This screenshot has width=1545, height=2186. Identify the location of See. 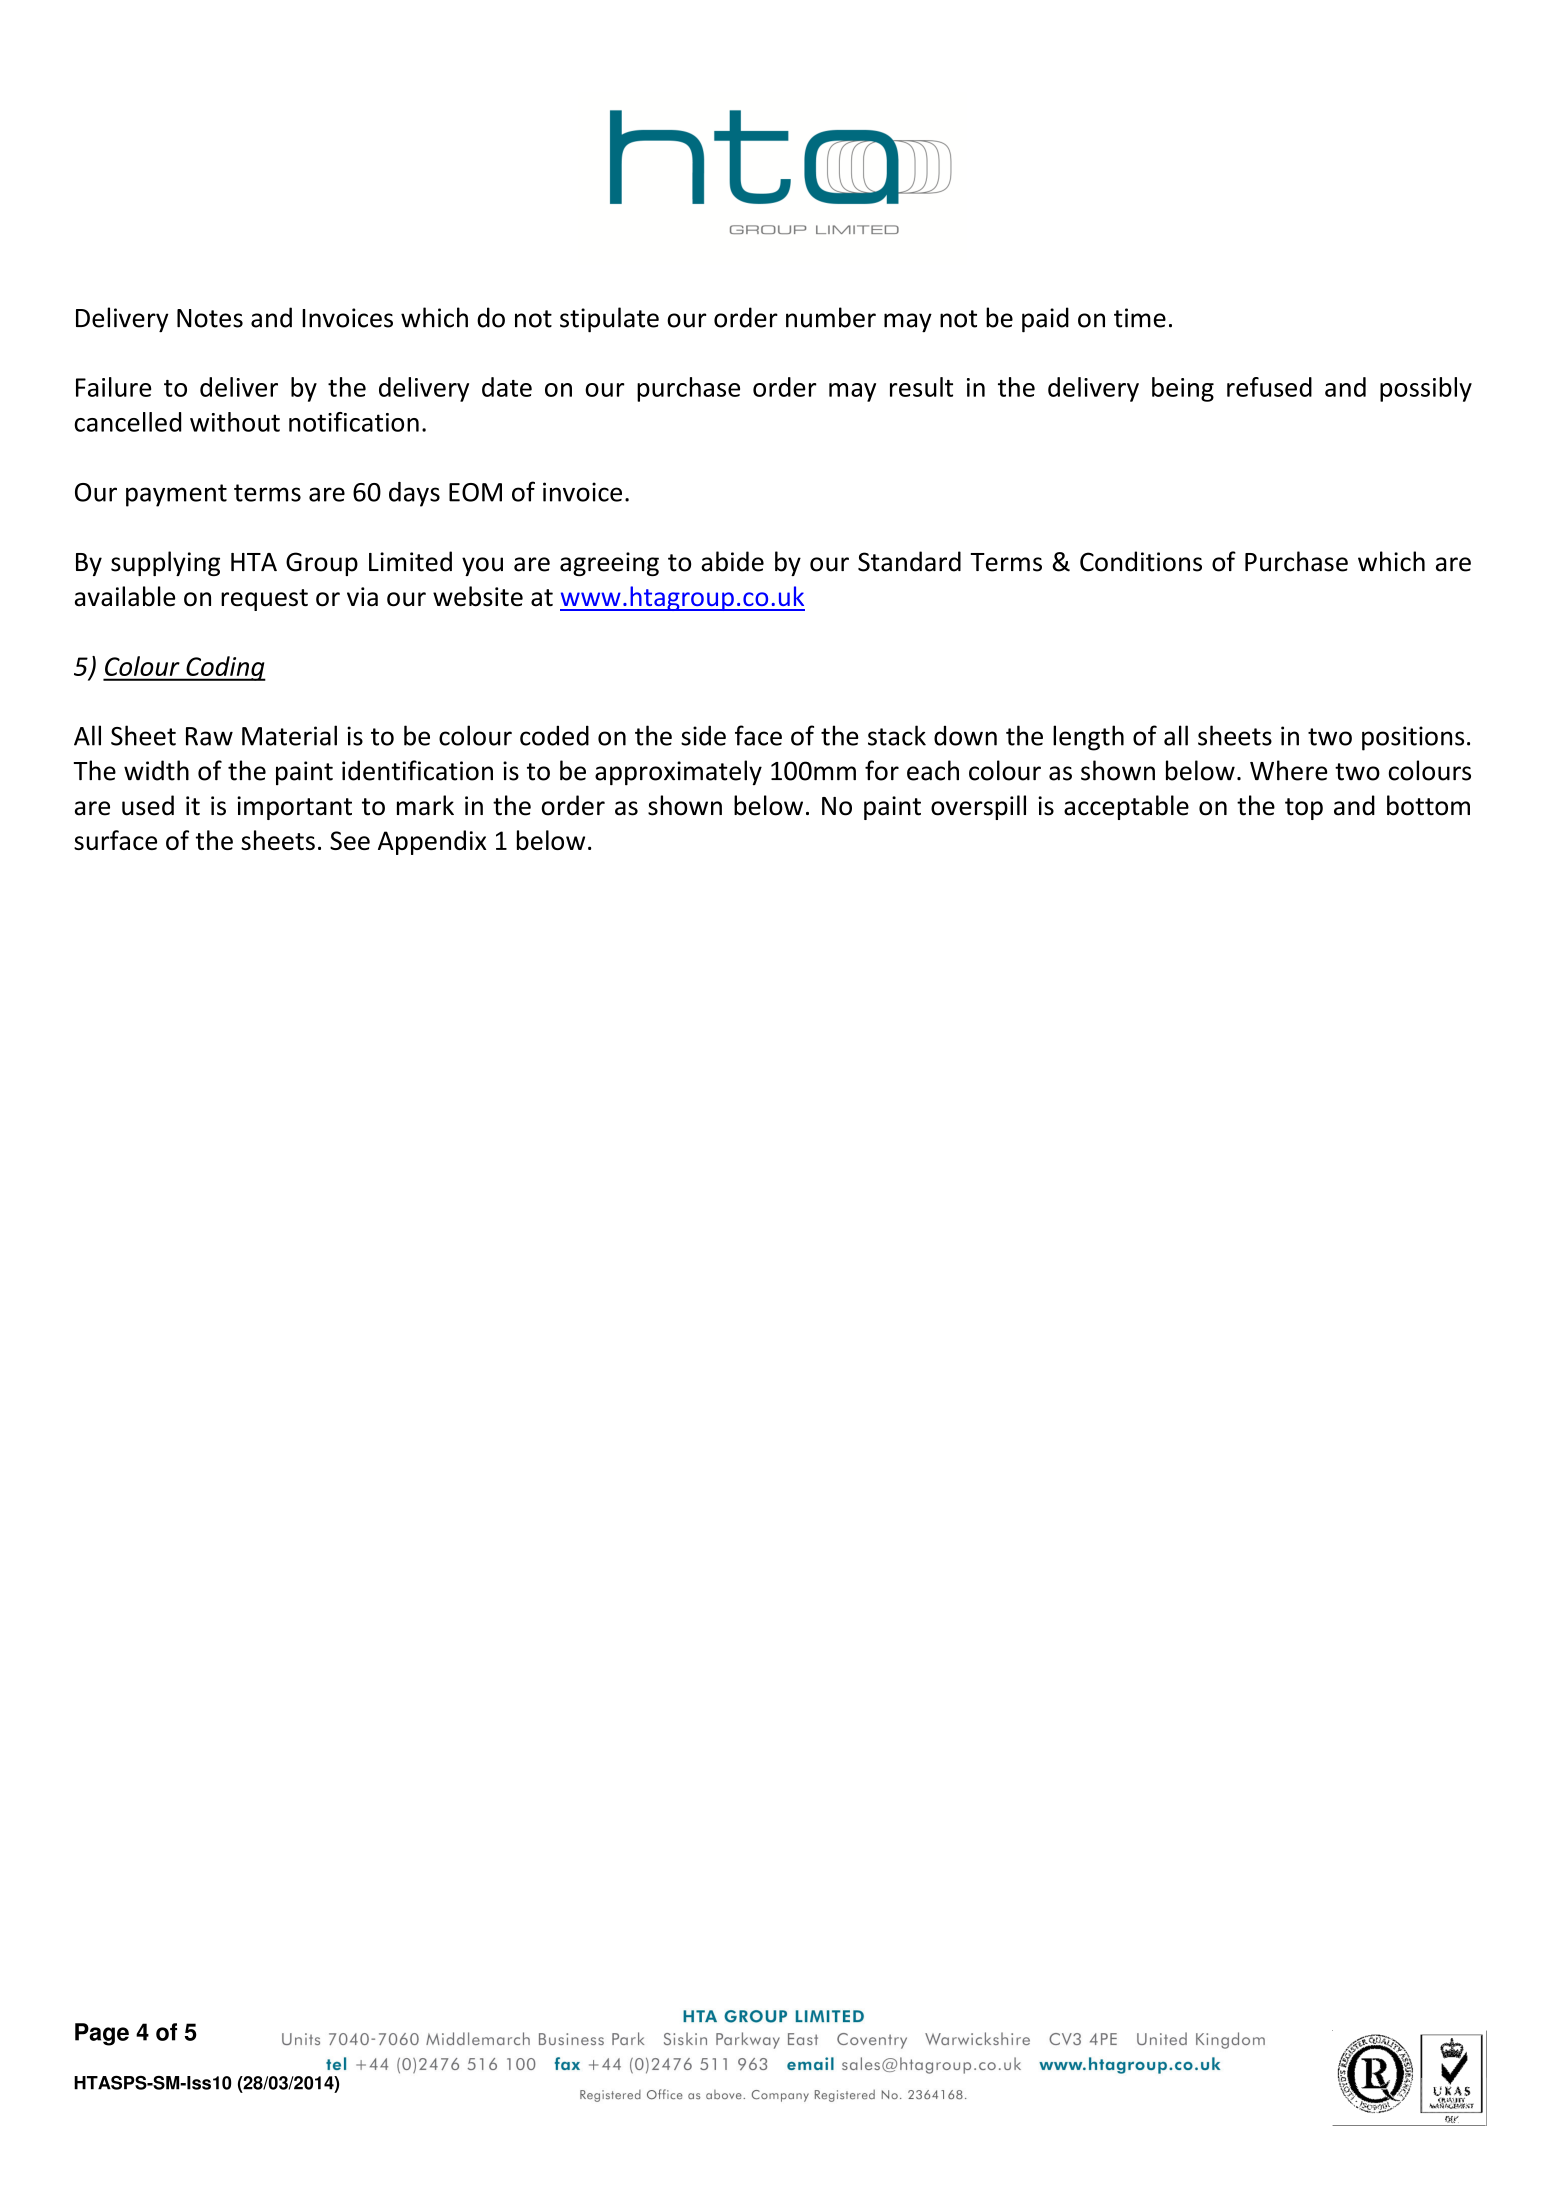
(350, 840).
